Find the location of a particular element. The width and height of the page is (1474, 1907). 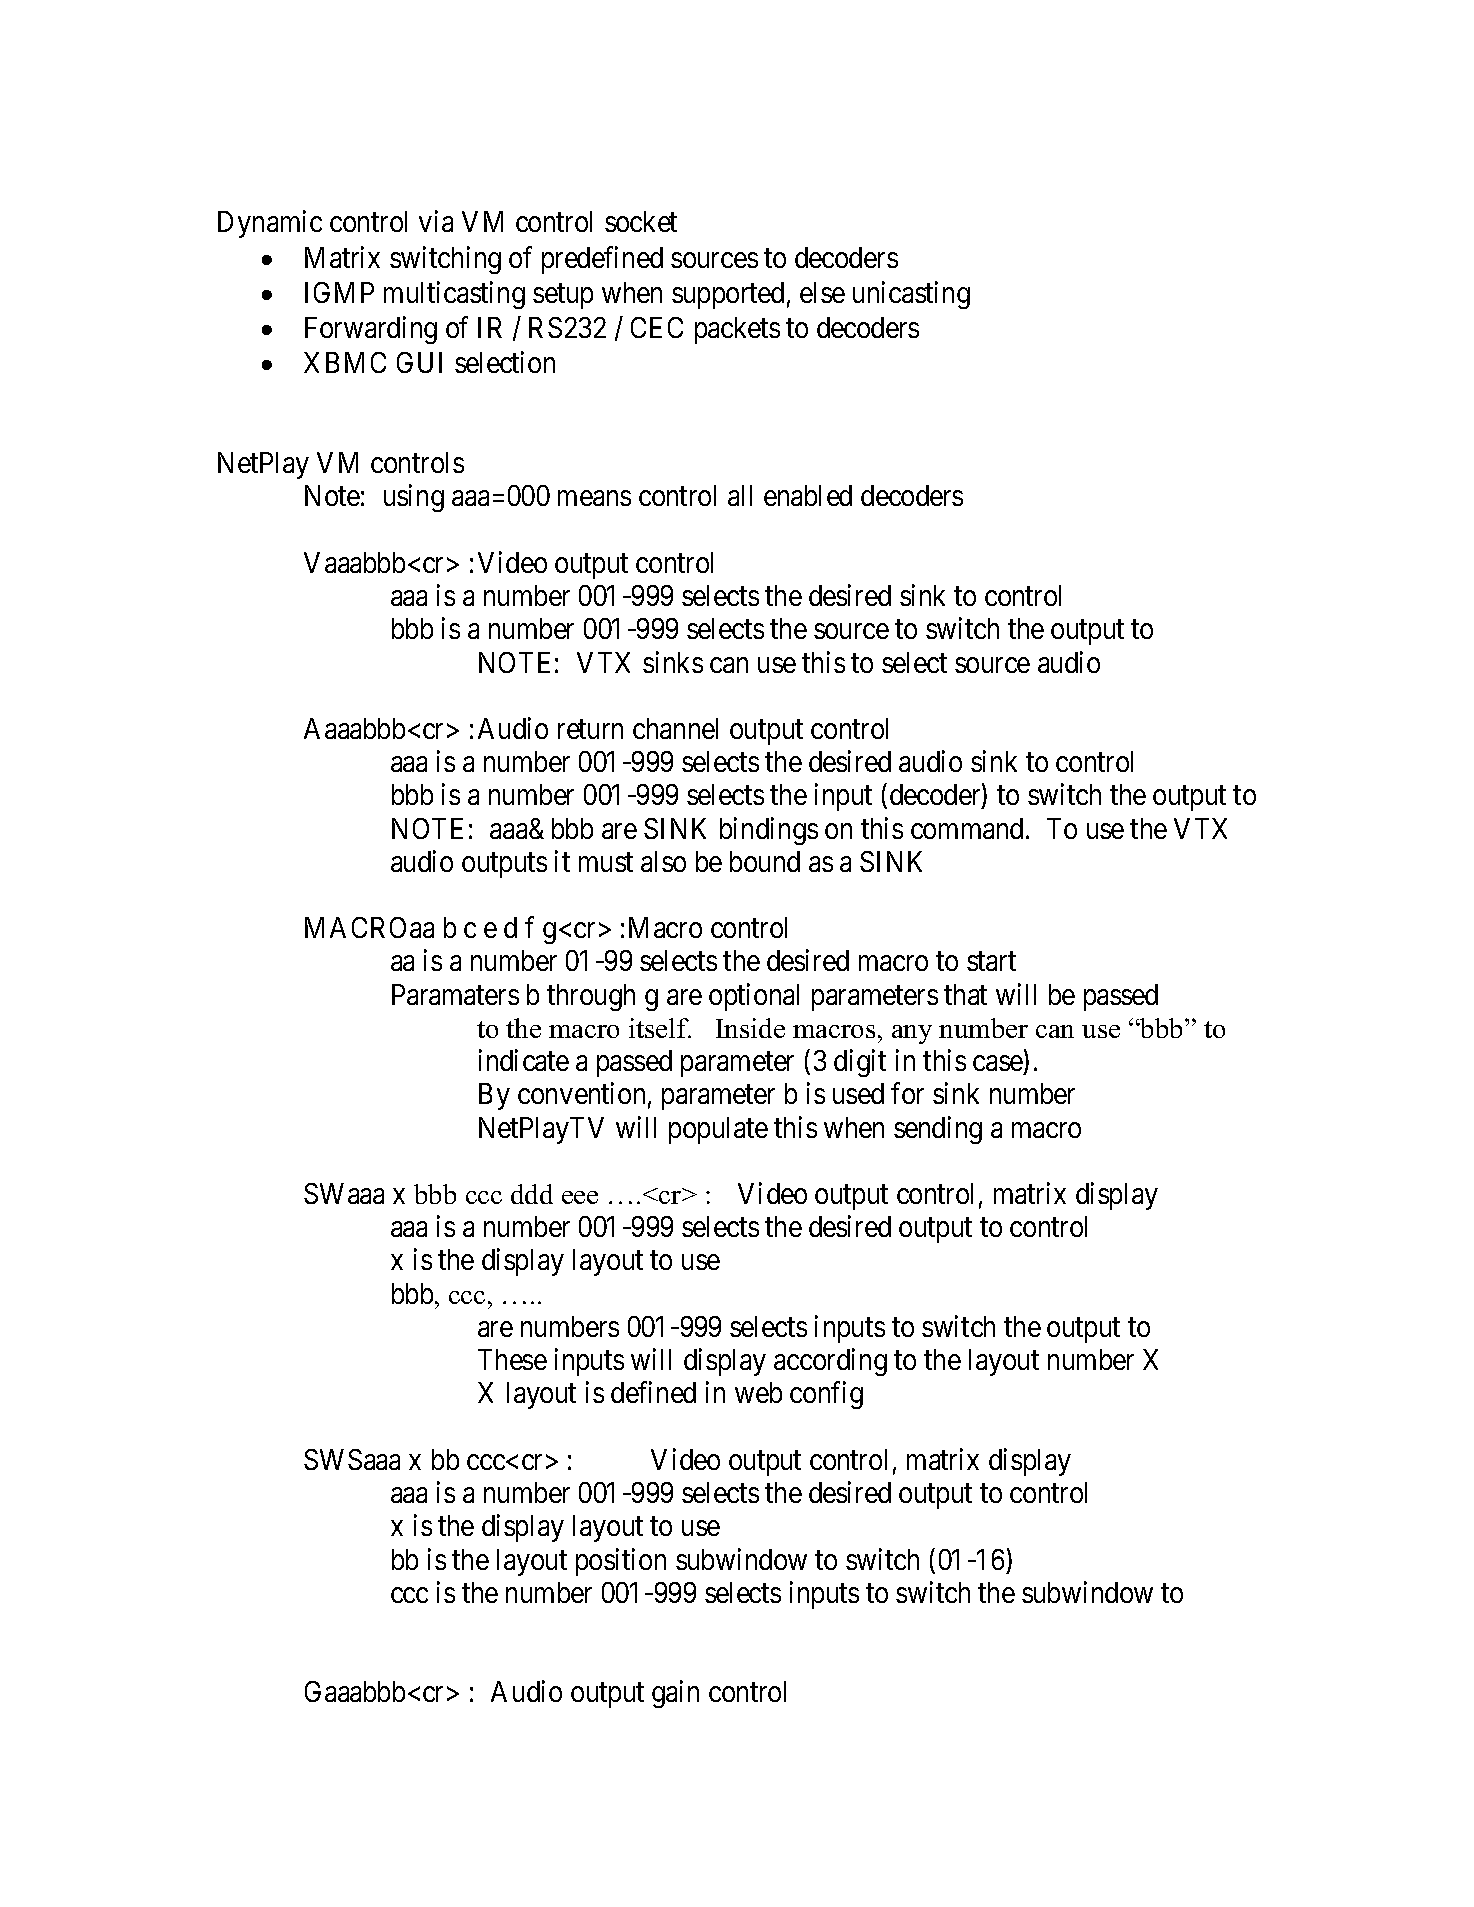

else is located at coordinates (822, 292).
